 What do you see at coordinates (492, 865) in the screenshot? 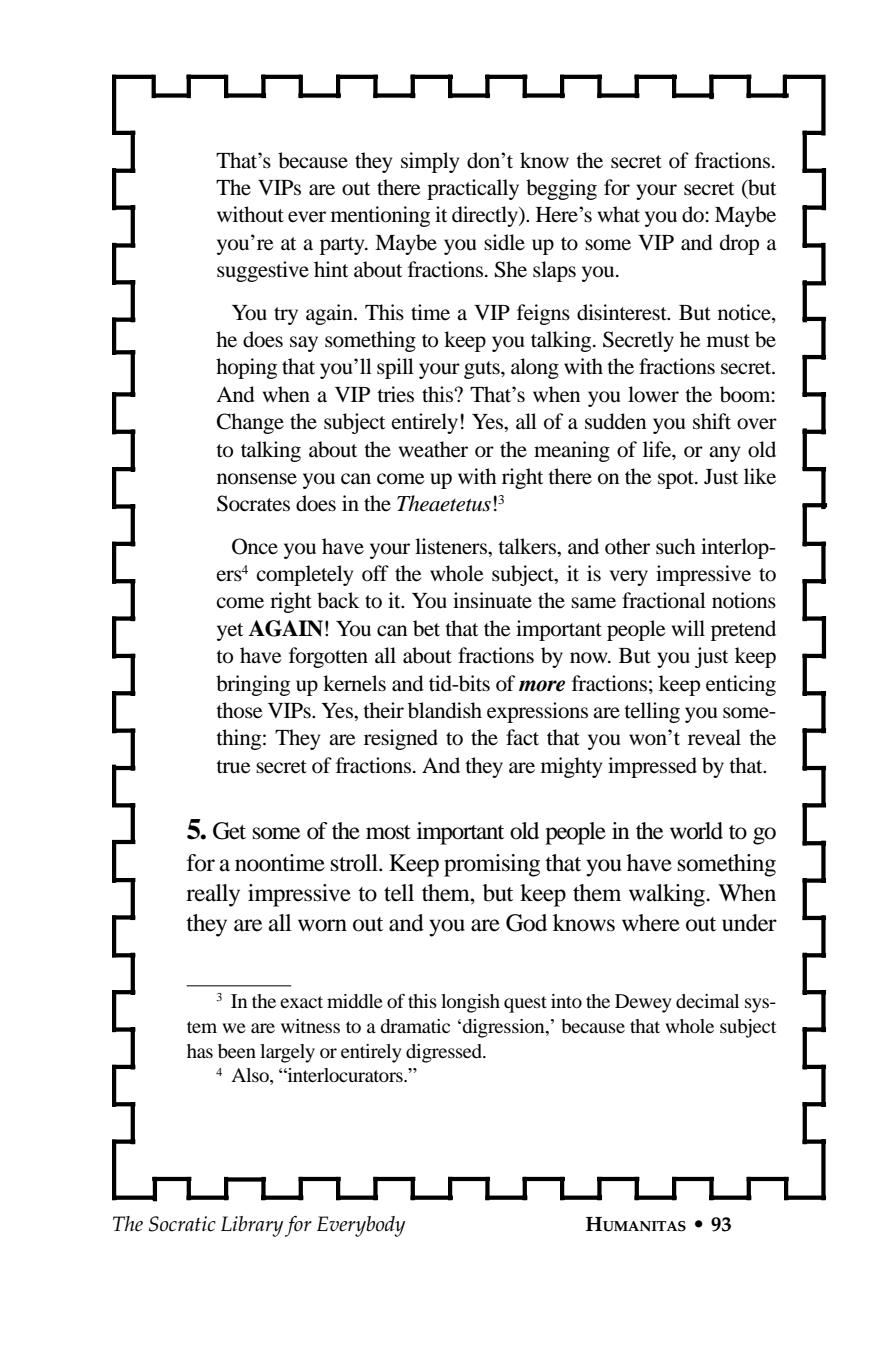
I see `promising` at bounding box center [492, 865].
